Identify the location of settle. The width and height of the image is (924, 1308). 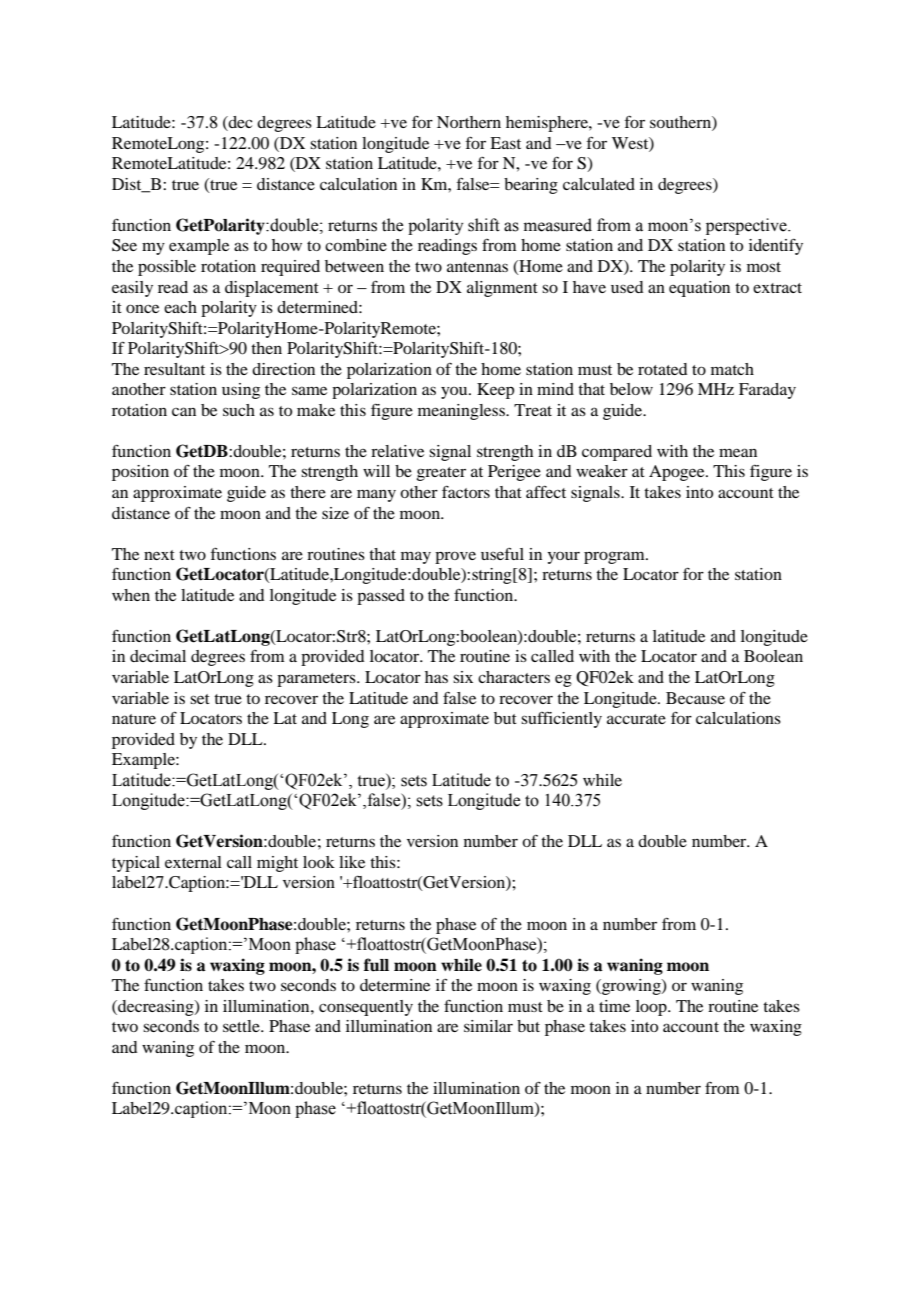
(242, 1026).
